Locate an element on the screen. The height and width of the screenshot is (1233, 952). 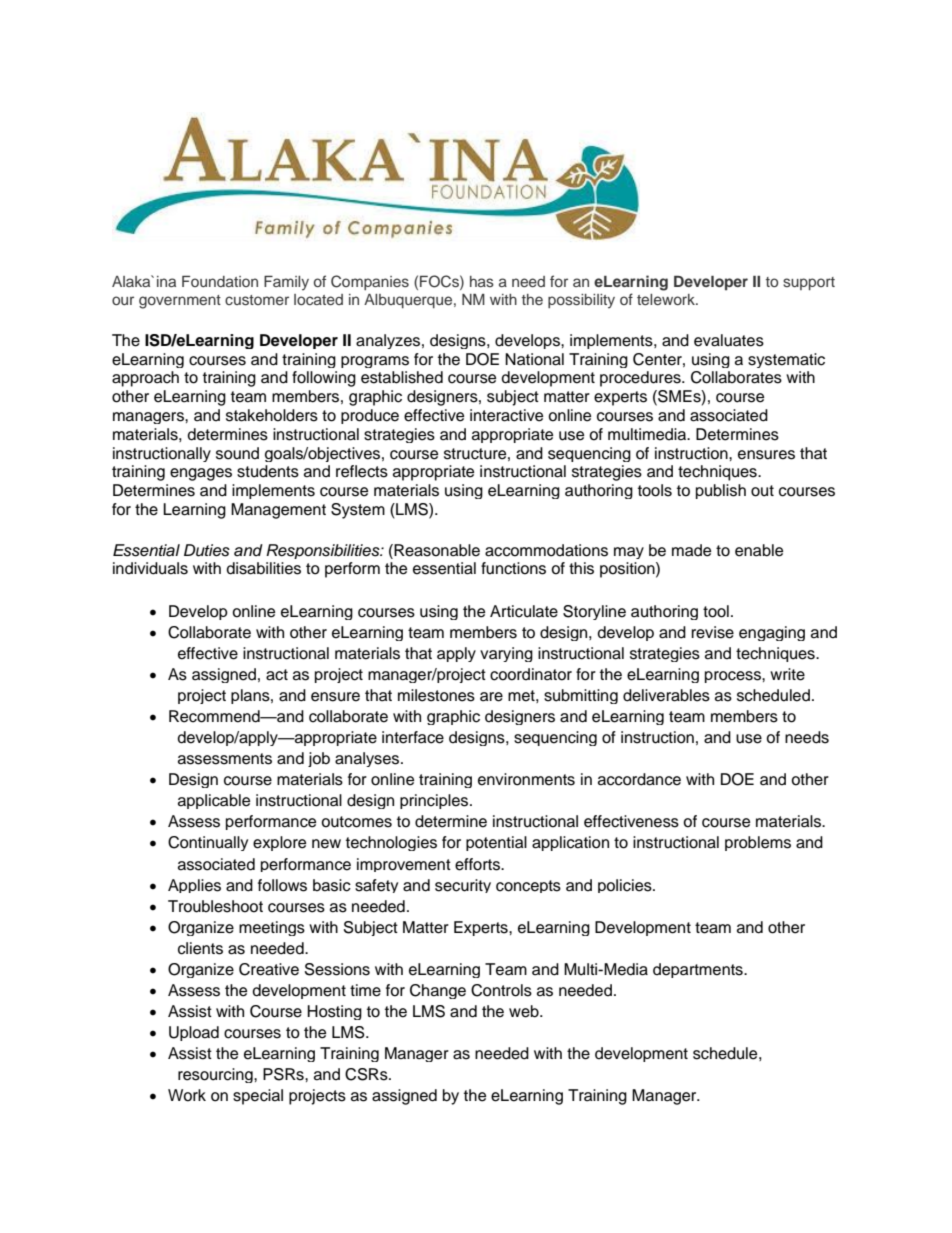
engages is located at coordinates (201, 474).
